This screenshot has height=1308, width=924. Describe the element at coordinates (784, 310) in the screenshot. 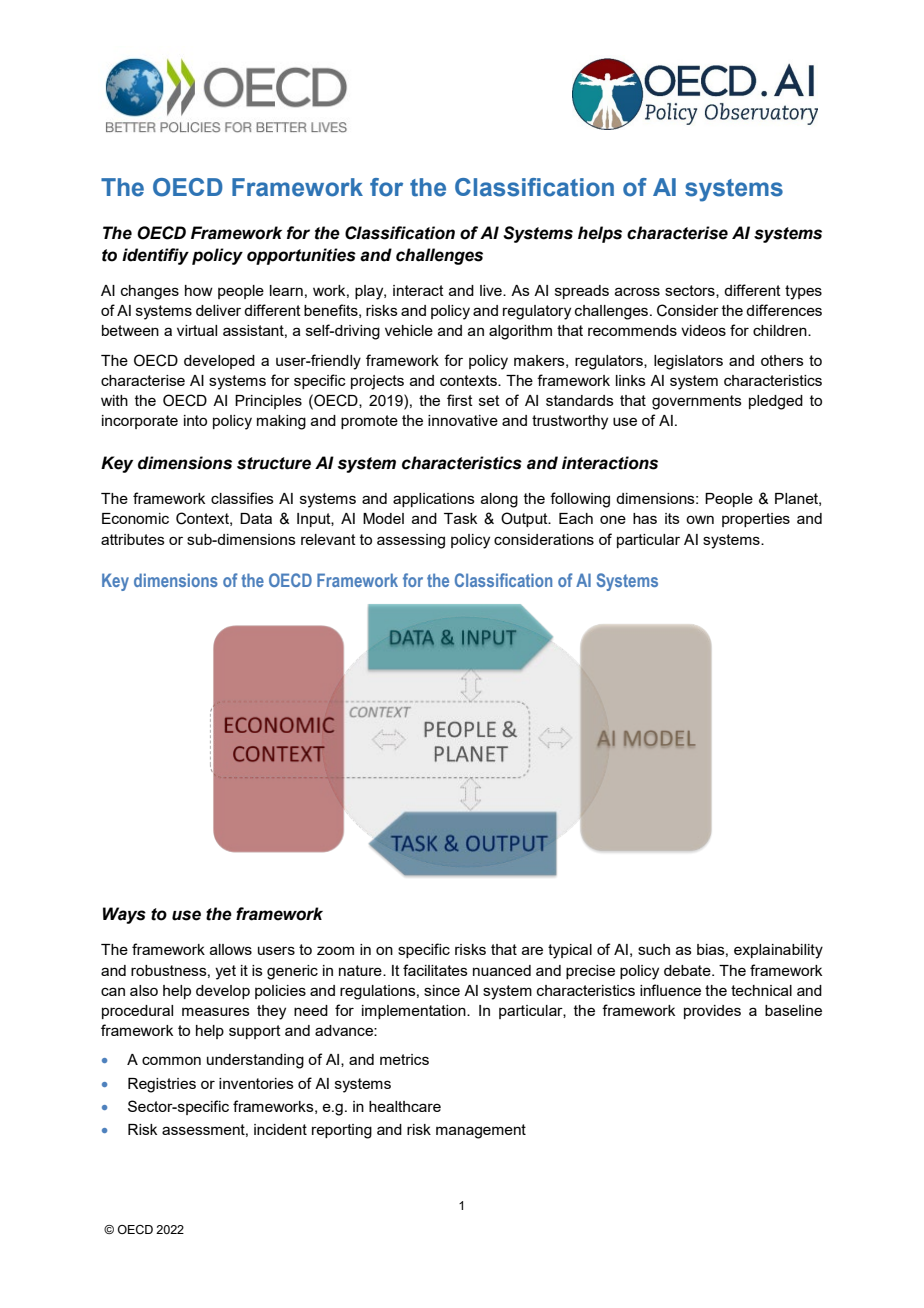

I see `differences` at that location.
